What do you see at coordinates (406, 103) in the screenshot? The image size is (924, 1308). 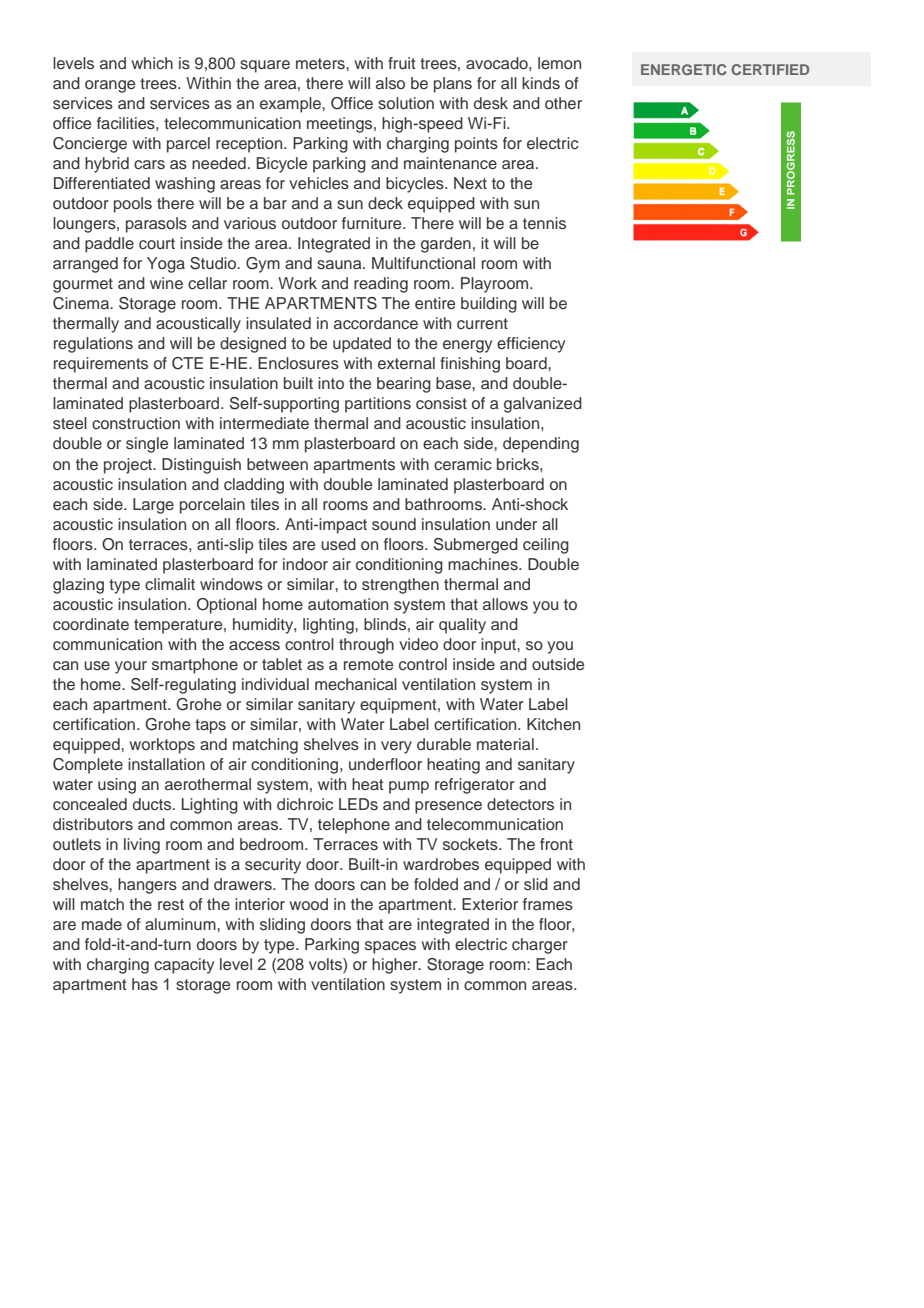 I see `solution` at bounding box center [406, 103].
